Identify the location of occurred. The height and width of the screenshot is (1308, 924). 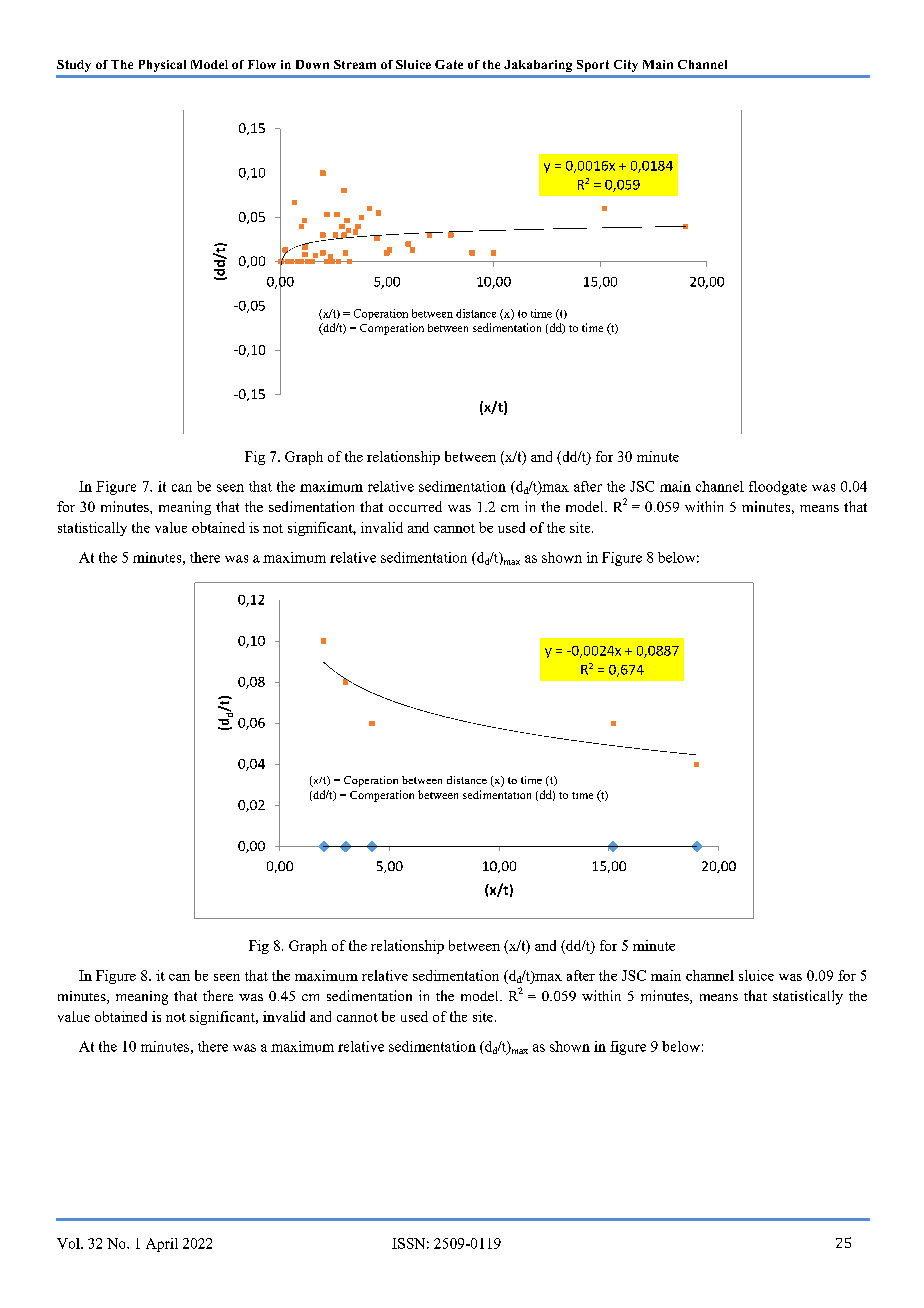
(415, 506).
